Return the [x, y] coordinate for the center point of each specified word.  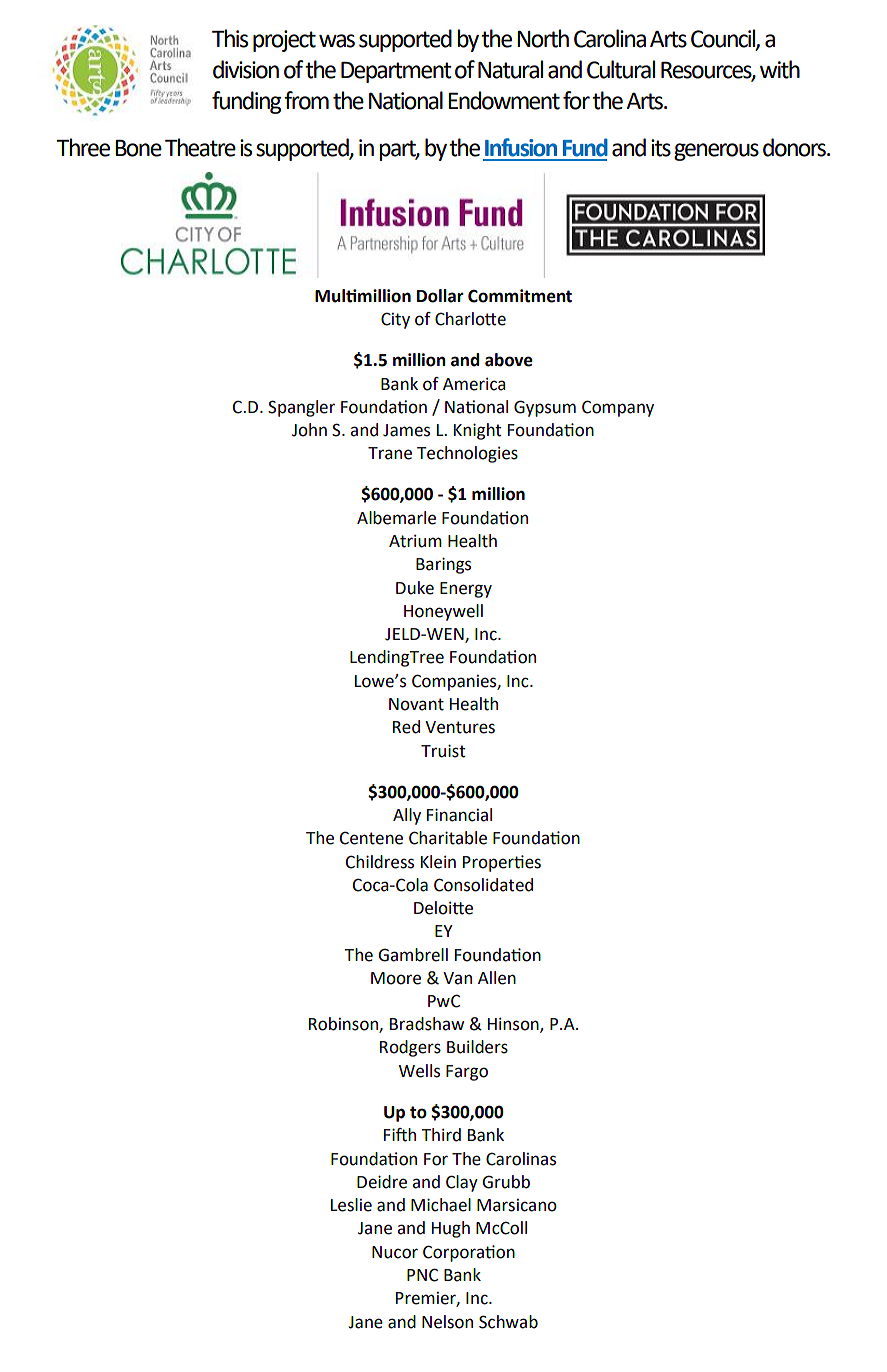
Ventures [460, 727]
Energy [466, 590]
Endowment [504, 100]
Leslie [351, 1205]
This [230, 38]
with [780, 69]
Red [406, 727]
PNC [422, 1275]
